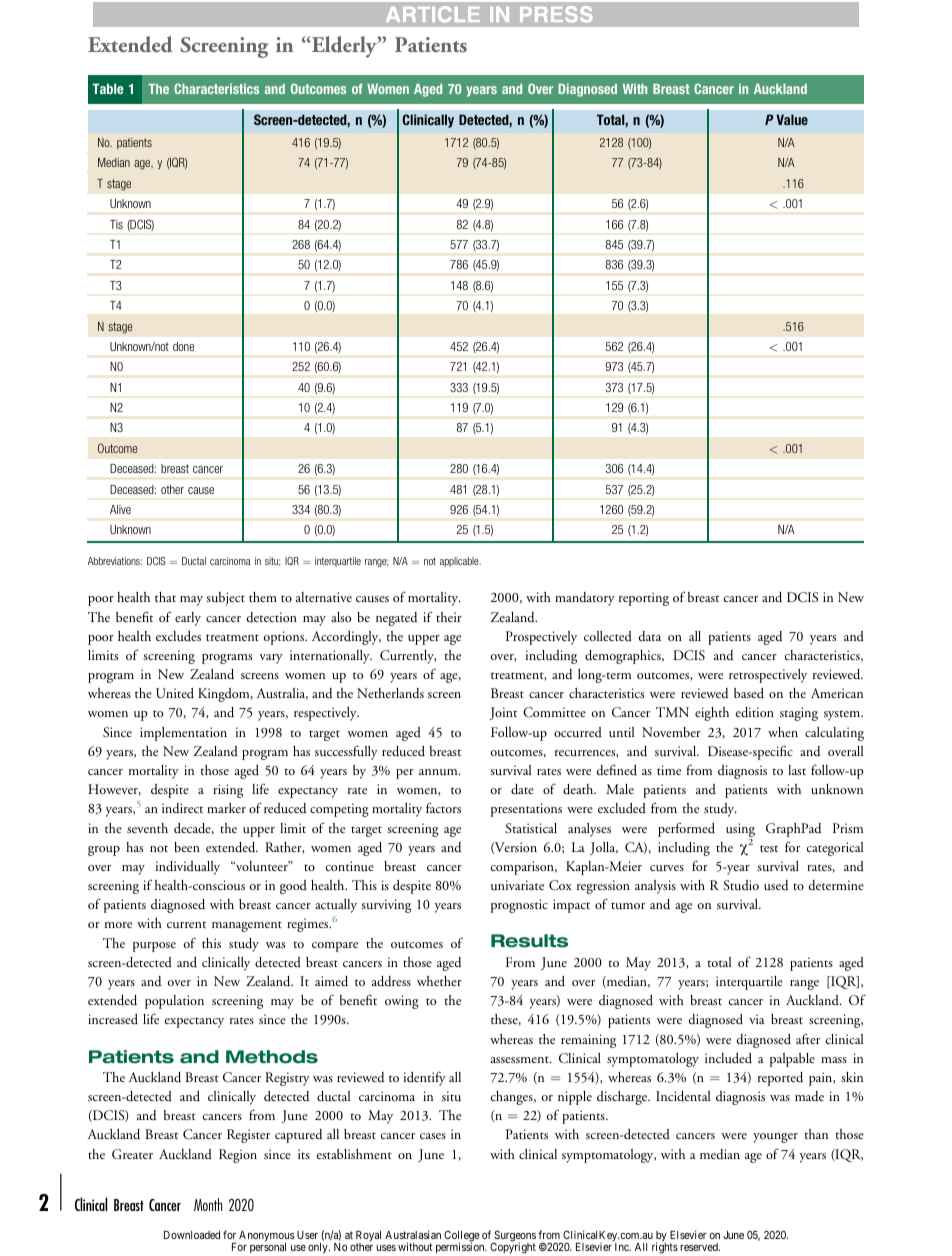 This screenshot has height=1256, width=952. I want to click on Value, so click(792, 119).
